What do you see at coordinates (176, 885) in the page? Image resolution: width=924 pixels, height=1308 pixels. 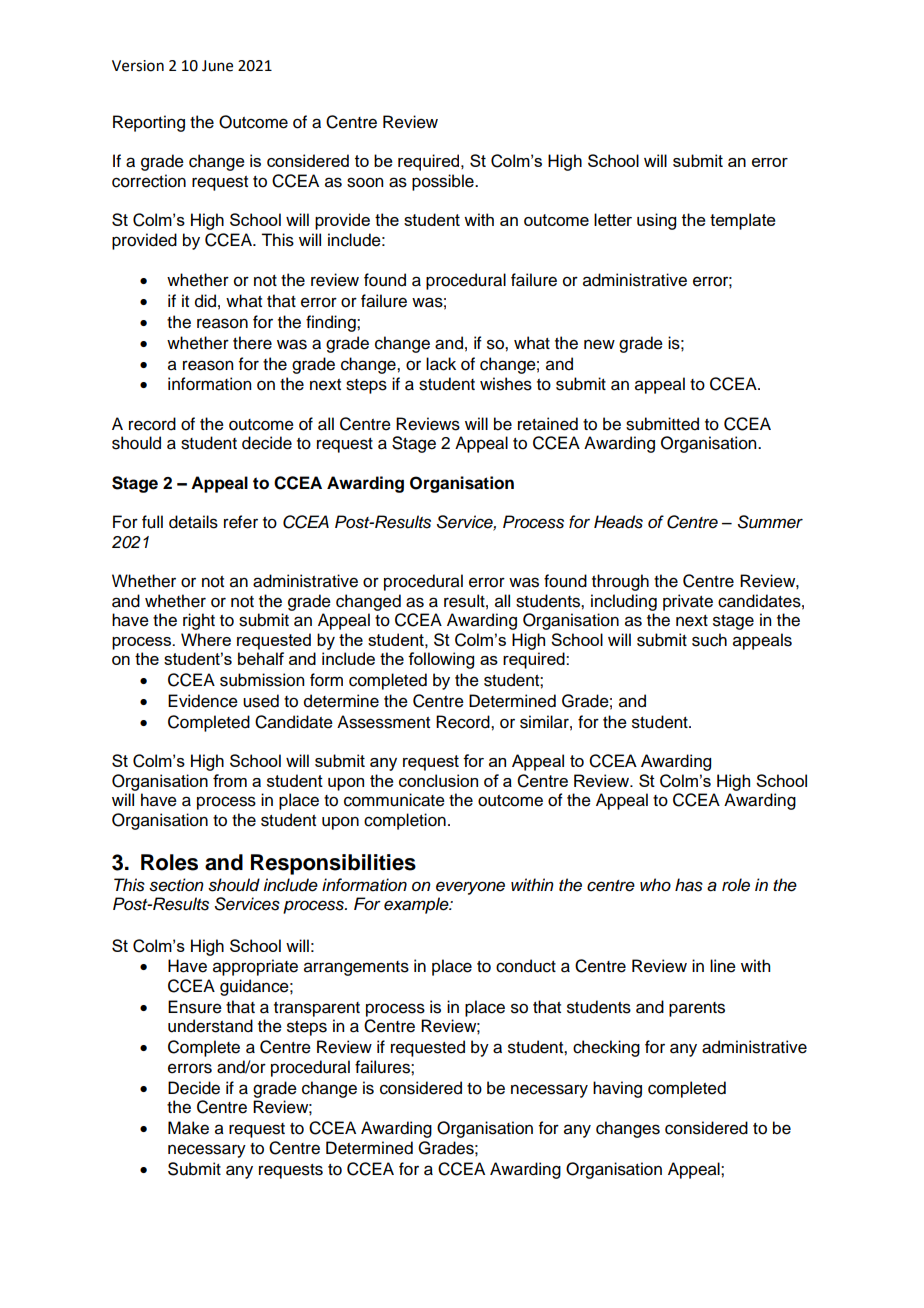 I see `section` at bounding box center [176, 885].
